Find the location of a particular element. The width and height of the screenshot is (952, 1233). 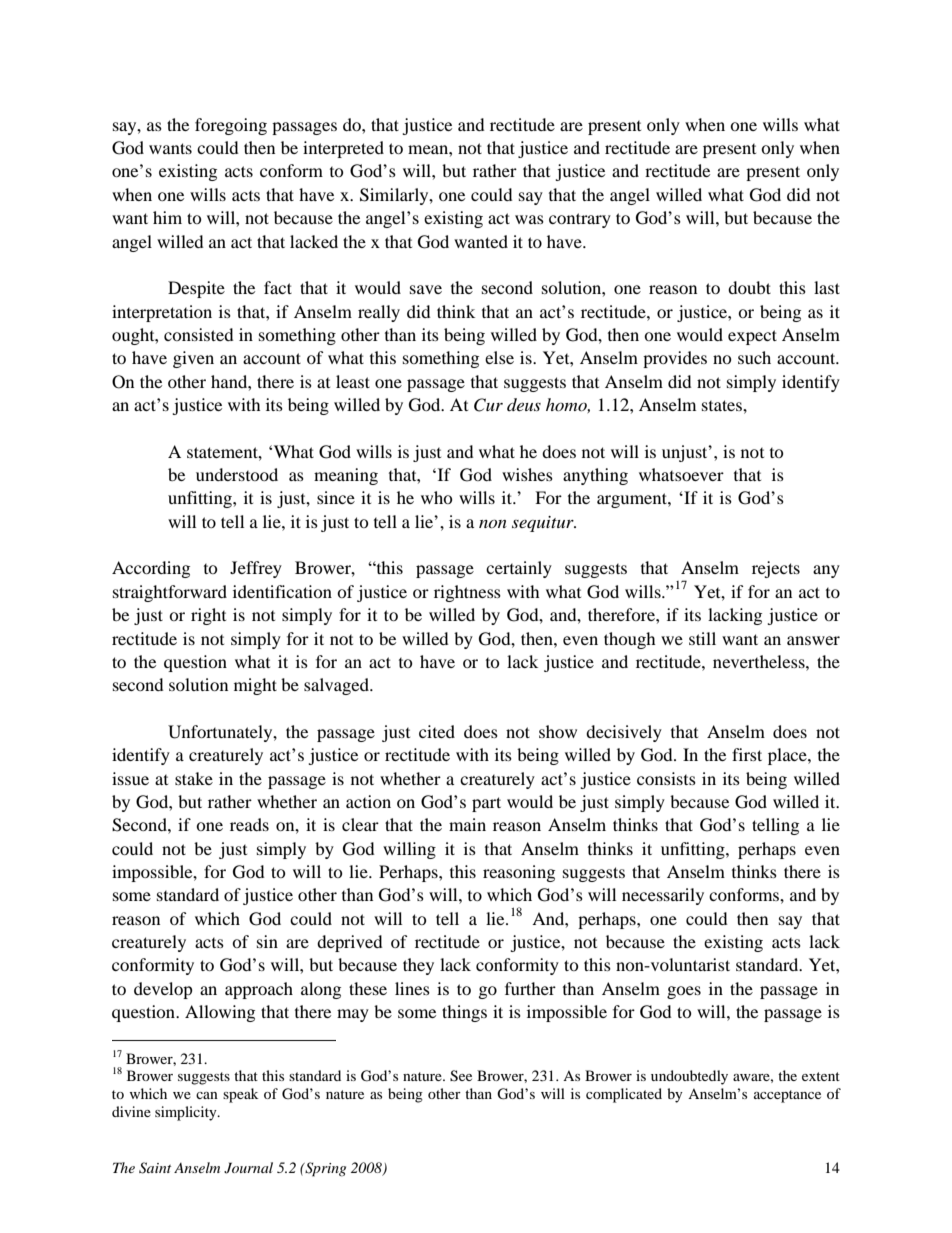

certainly is located at coordinates (519, 569).
